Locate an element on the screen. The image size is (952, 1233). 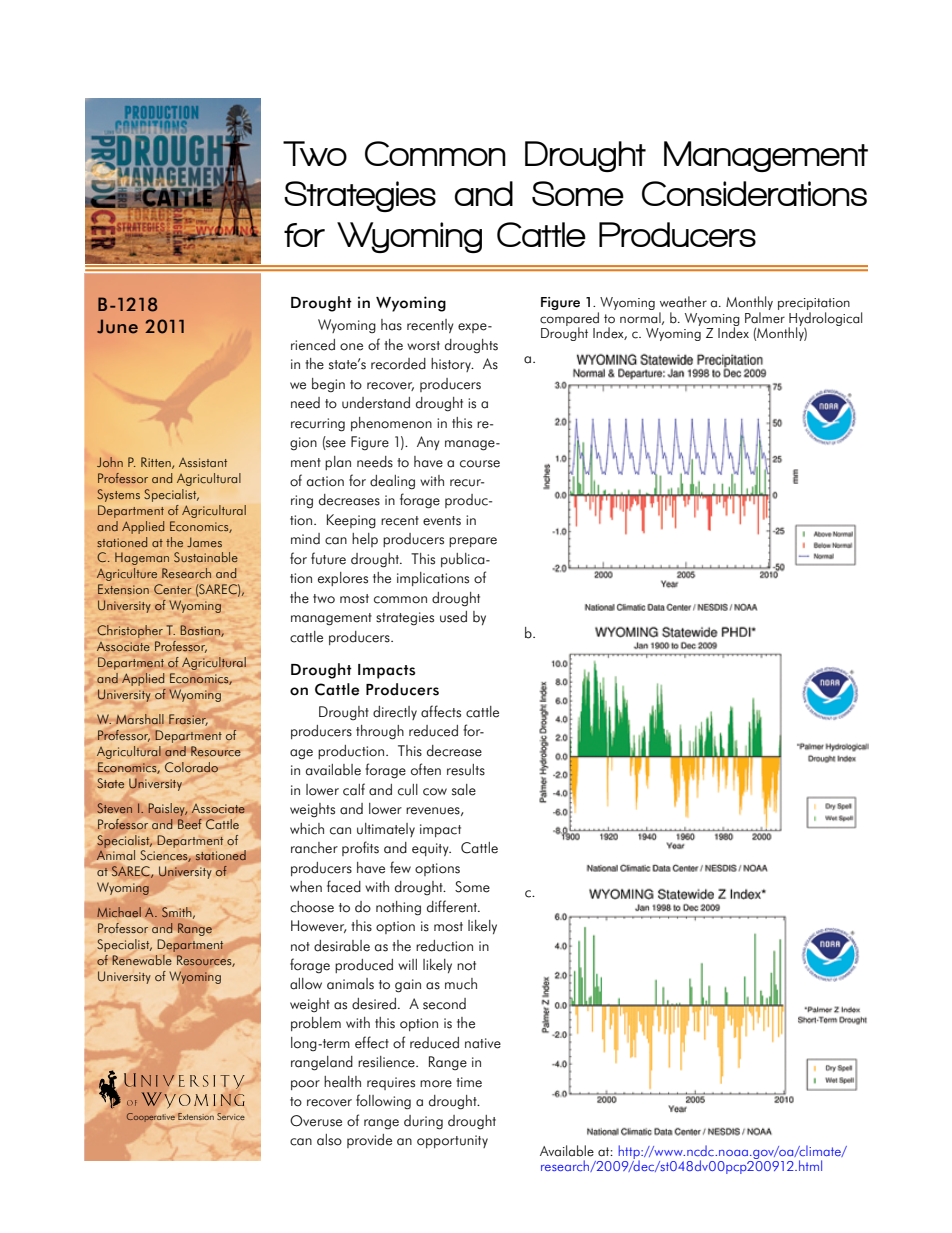
opportunity is located at coordinates (452, 1141).
